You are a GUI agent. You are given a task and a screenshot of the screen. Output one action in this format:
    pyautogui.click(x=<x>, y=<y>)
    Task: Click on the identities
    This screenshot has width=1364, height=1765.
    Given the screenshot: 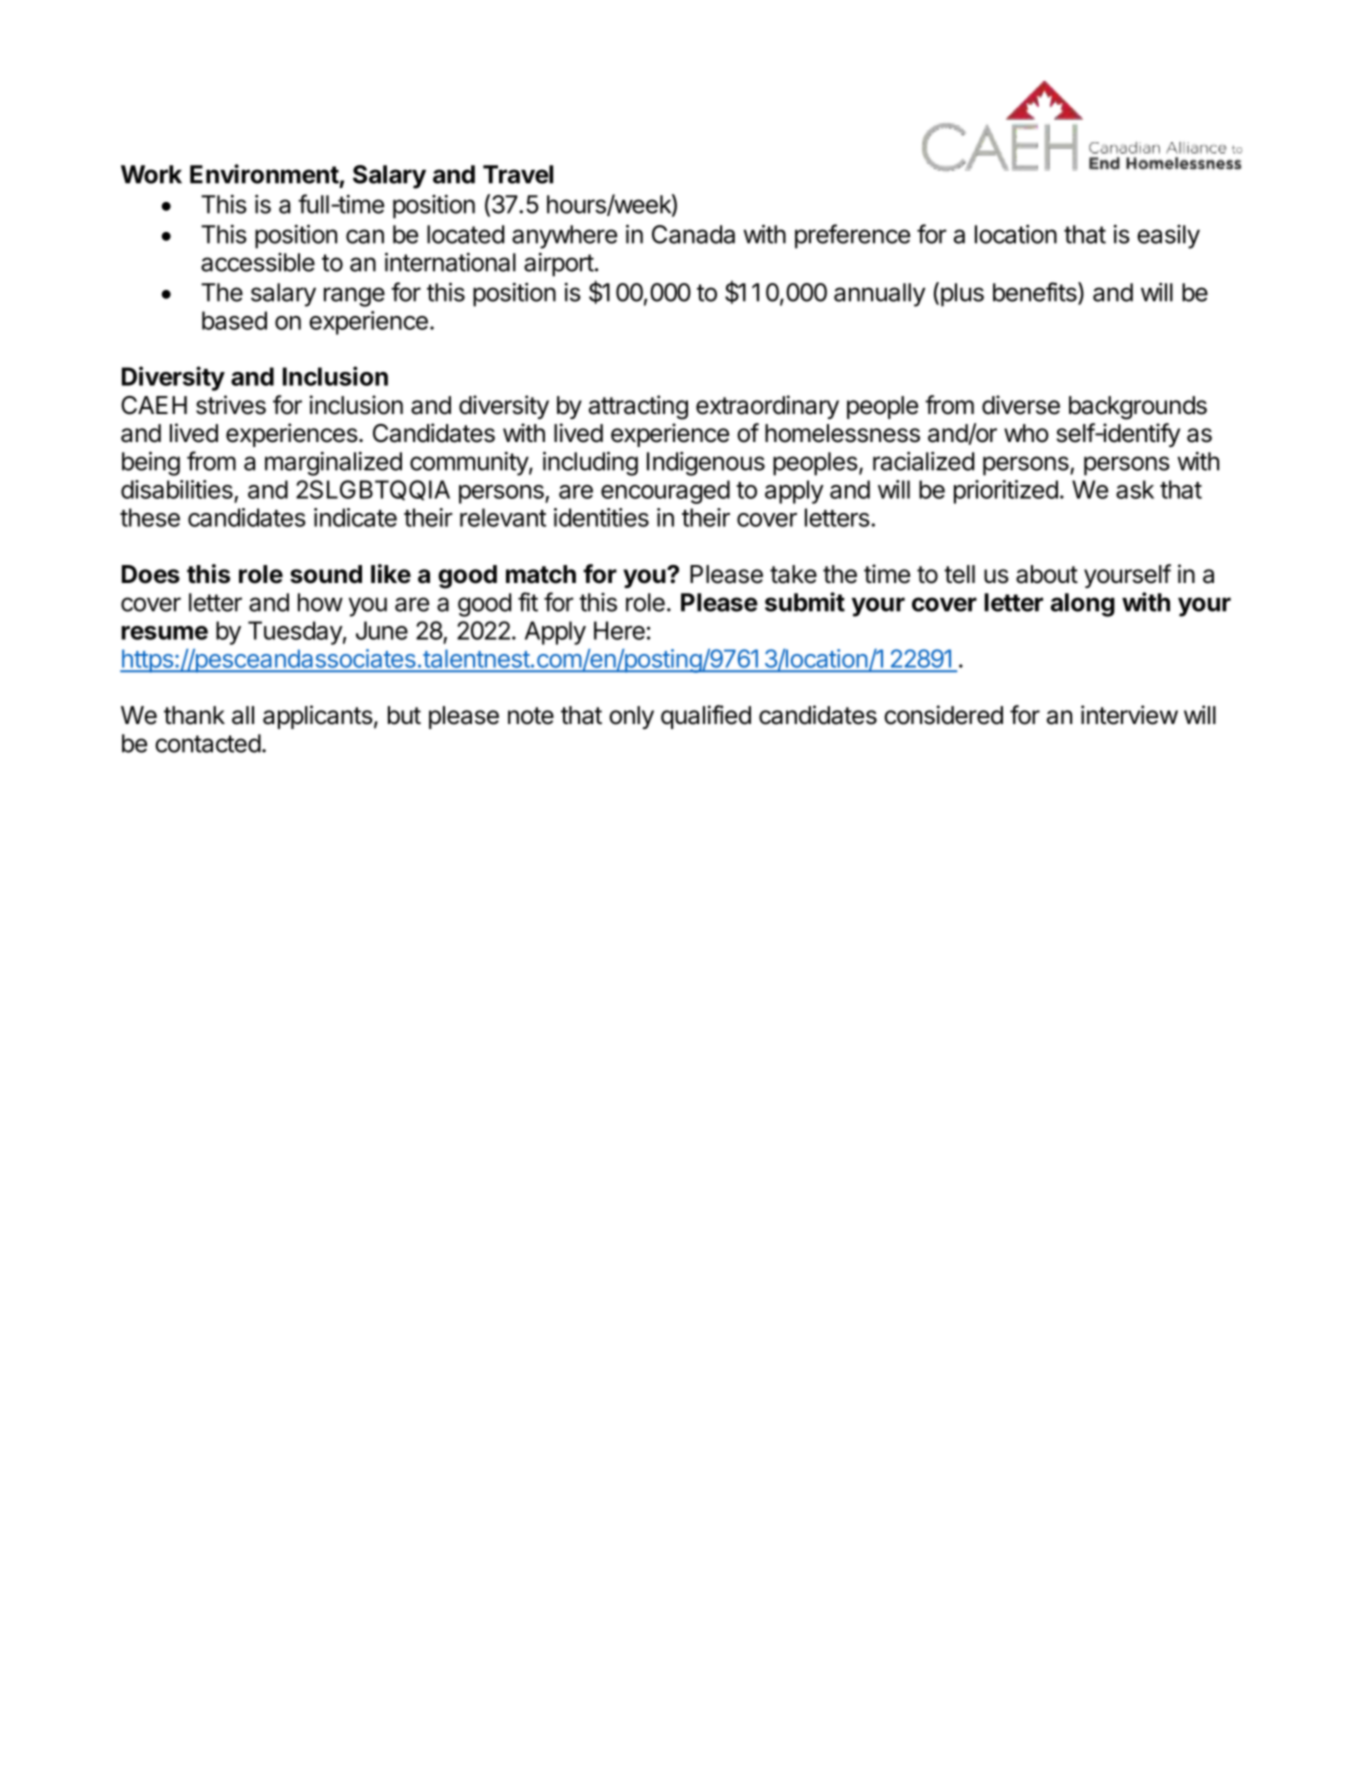 What is the action you would take?
    pyautogui.click(x=601, y=517)
